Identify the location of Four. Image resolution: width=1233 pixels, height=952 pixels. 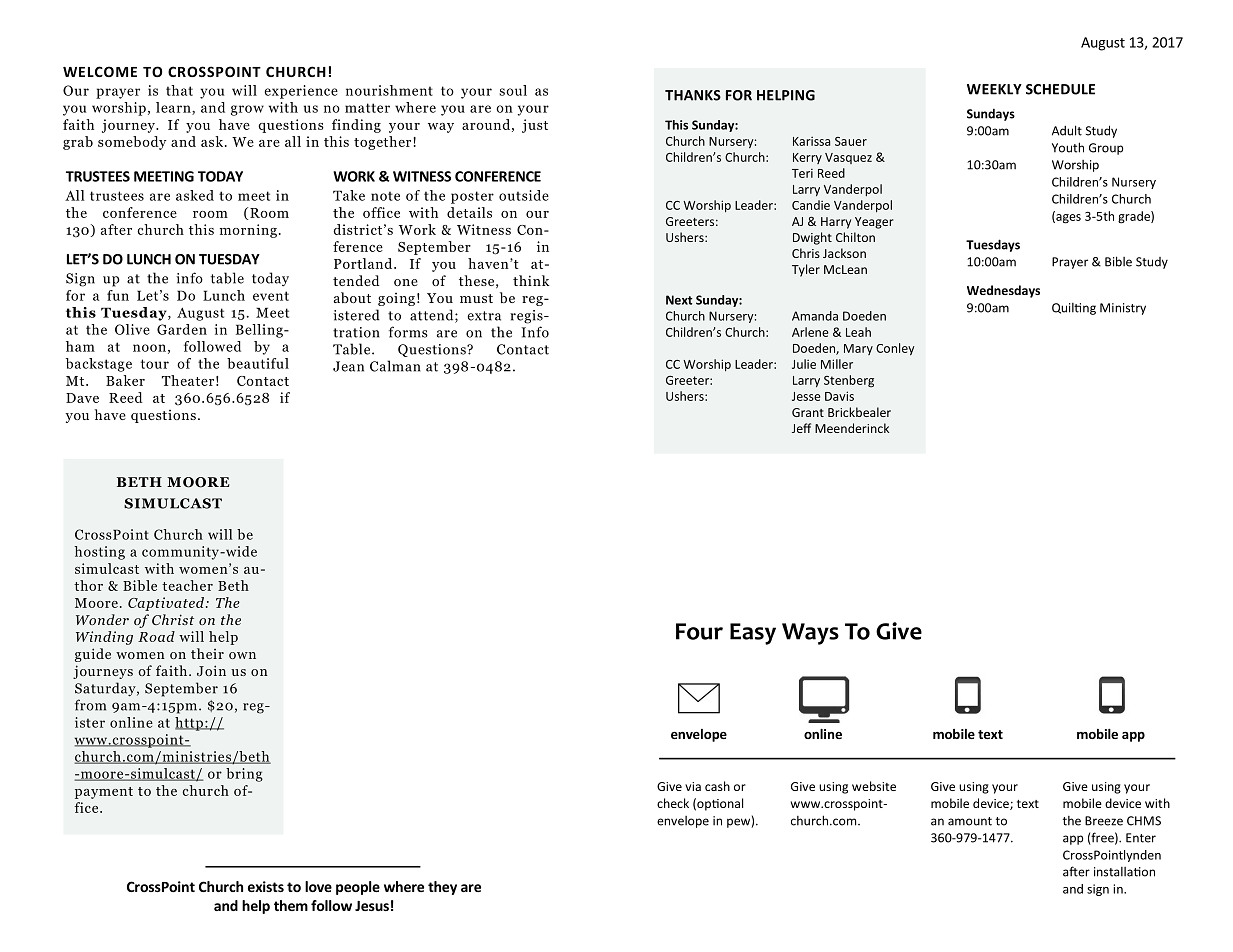
(699, 631).
